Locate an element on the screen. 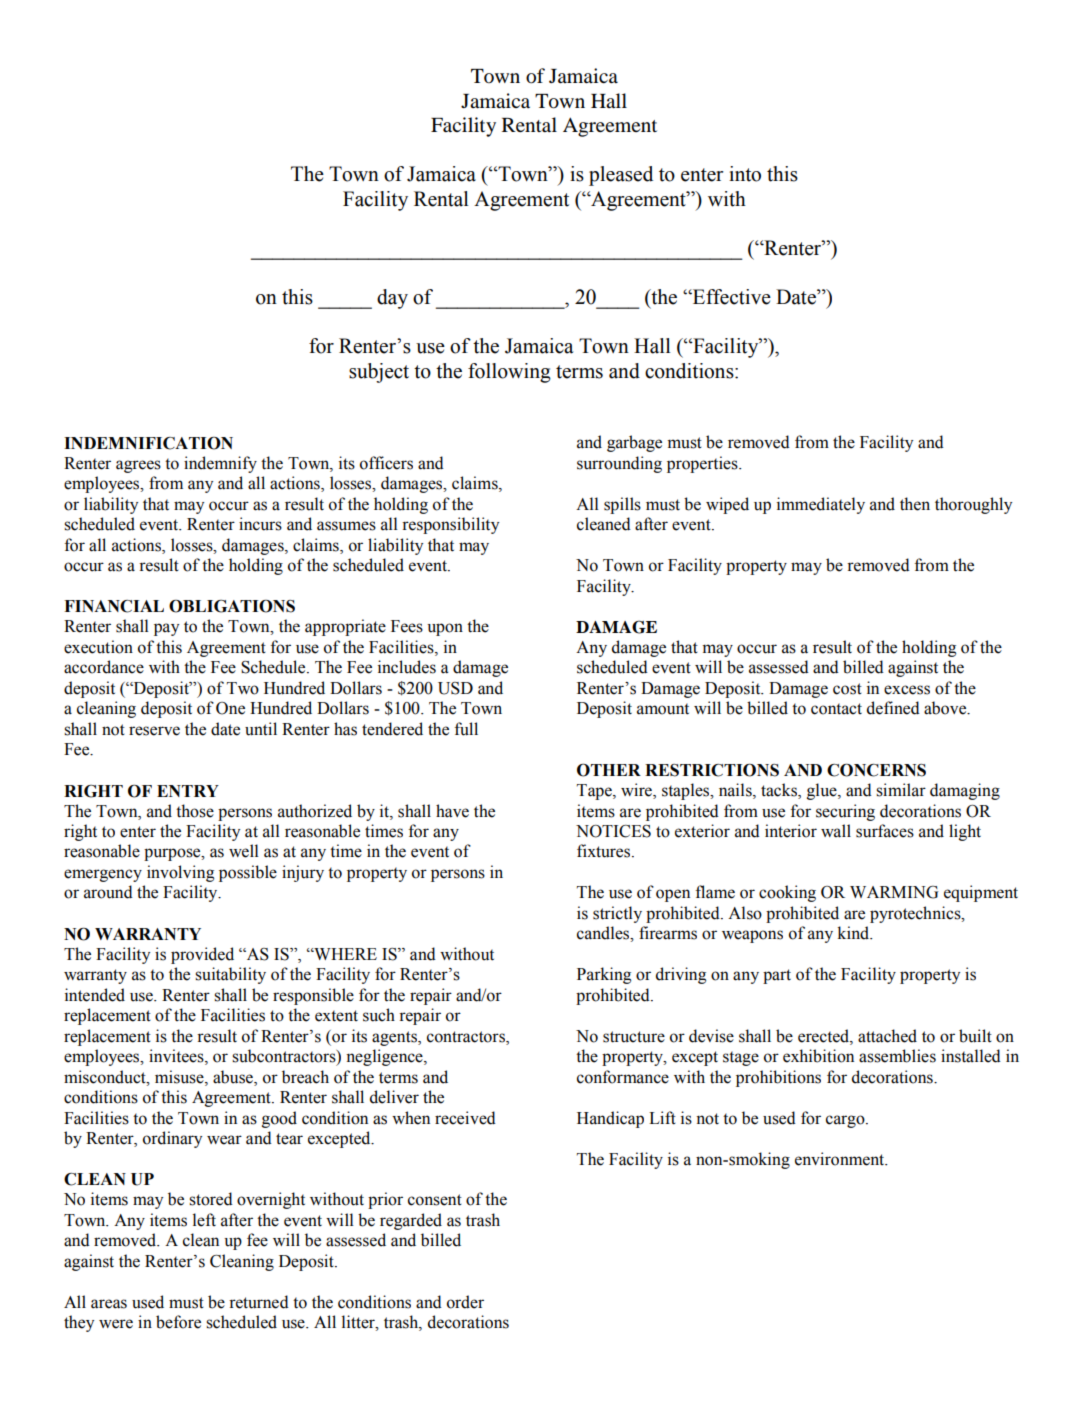 The width and height of the screenshot is (1089, 1409). before is located at coordinates (178, 1322).
